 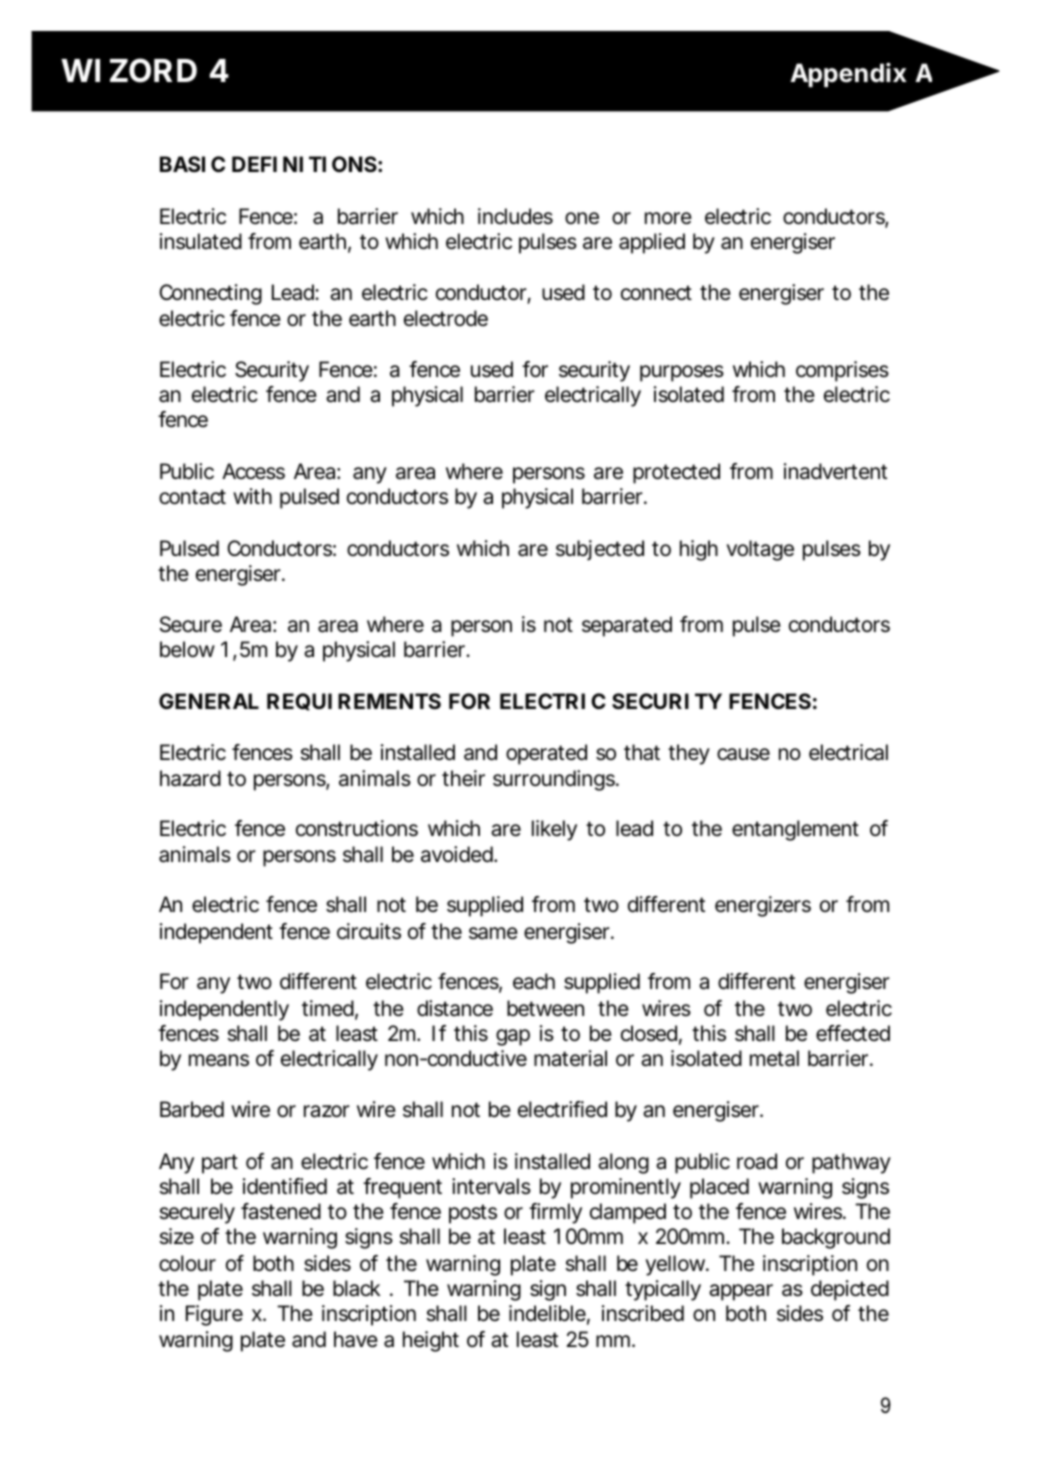 What do you see at coordinates (187, 1263) in the screenshot?
I see `colour` at bounding box center [187, 1263].
